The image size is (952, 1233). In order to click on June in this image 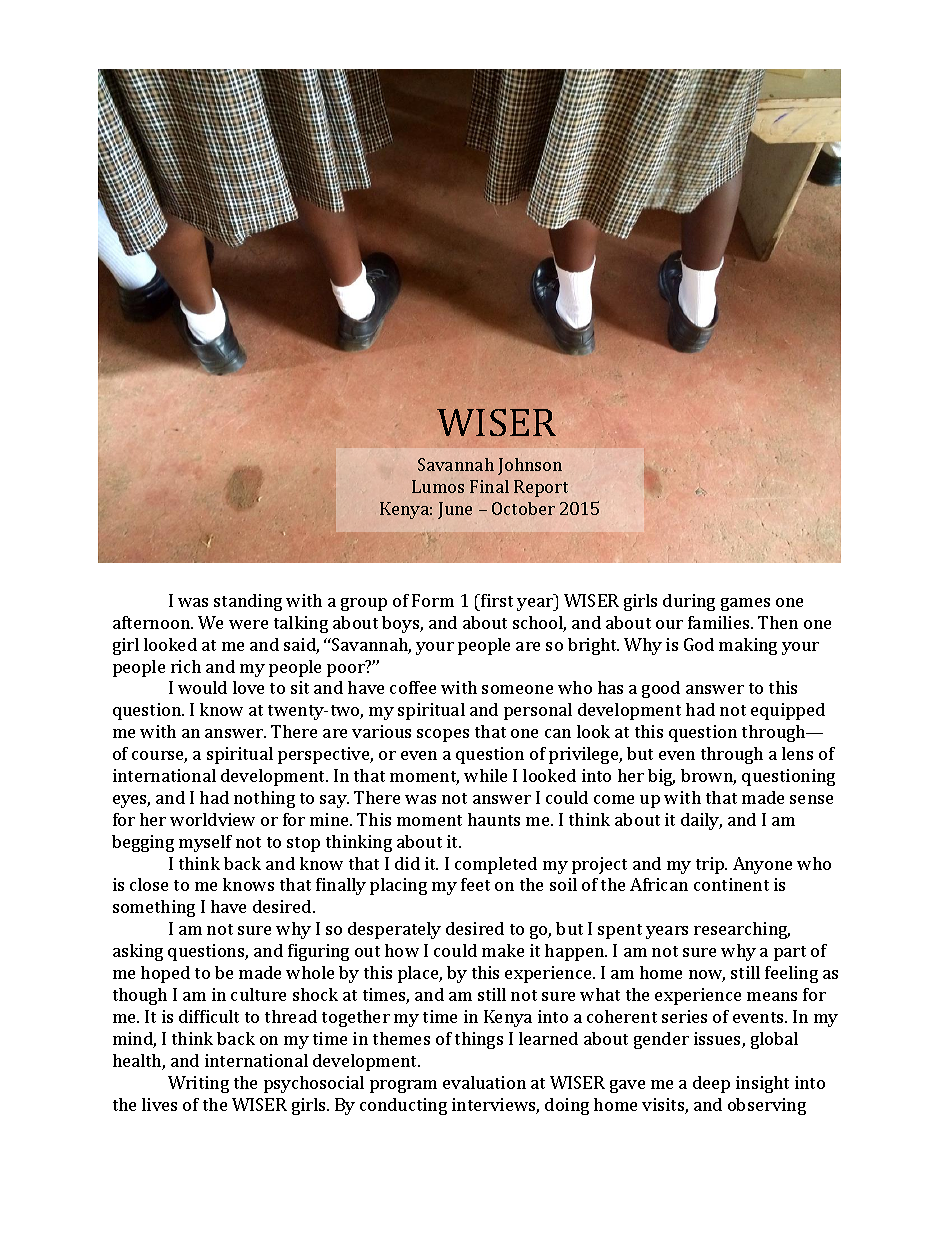, I will do `click(455, 510)`.
